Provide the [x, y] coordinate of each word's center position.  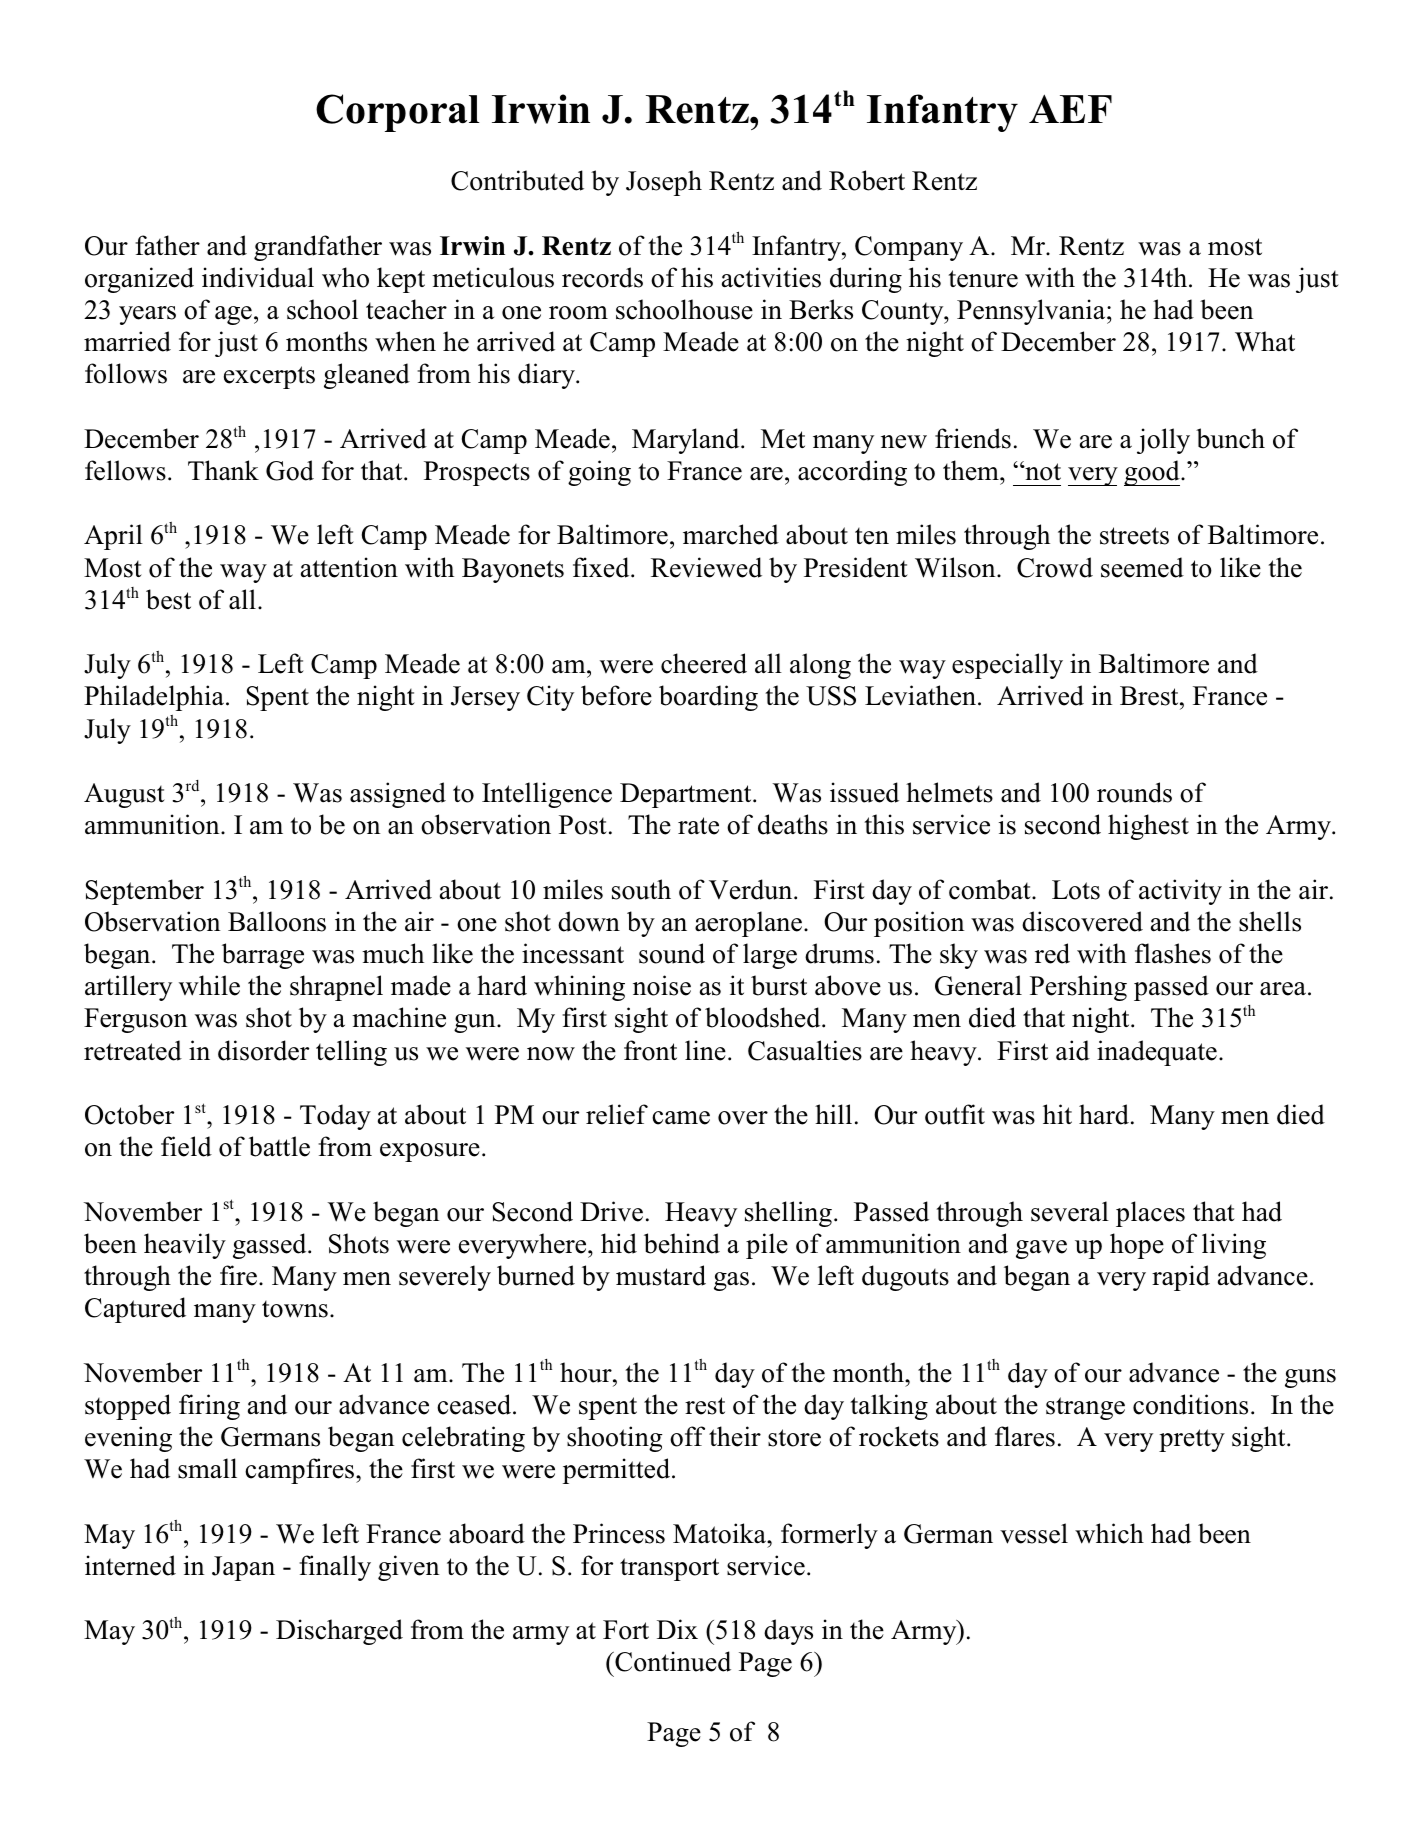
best [168, 599]
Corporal [398, 113]
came [681, 1118]
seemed [1142, 567]
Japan [243, 1568]
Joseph [664, 183]
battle [279, 1146]
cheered [704, 663]
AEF [1070, 108]
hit [1057, 1114]
